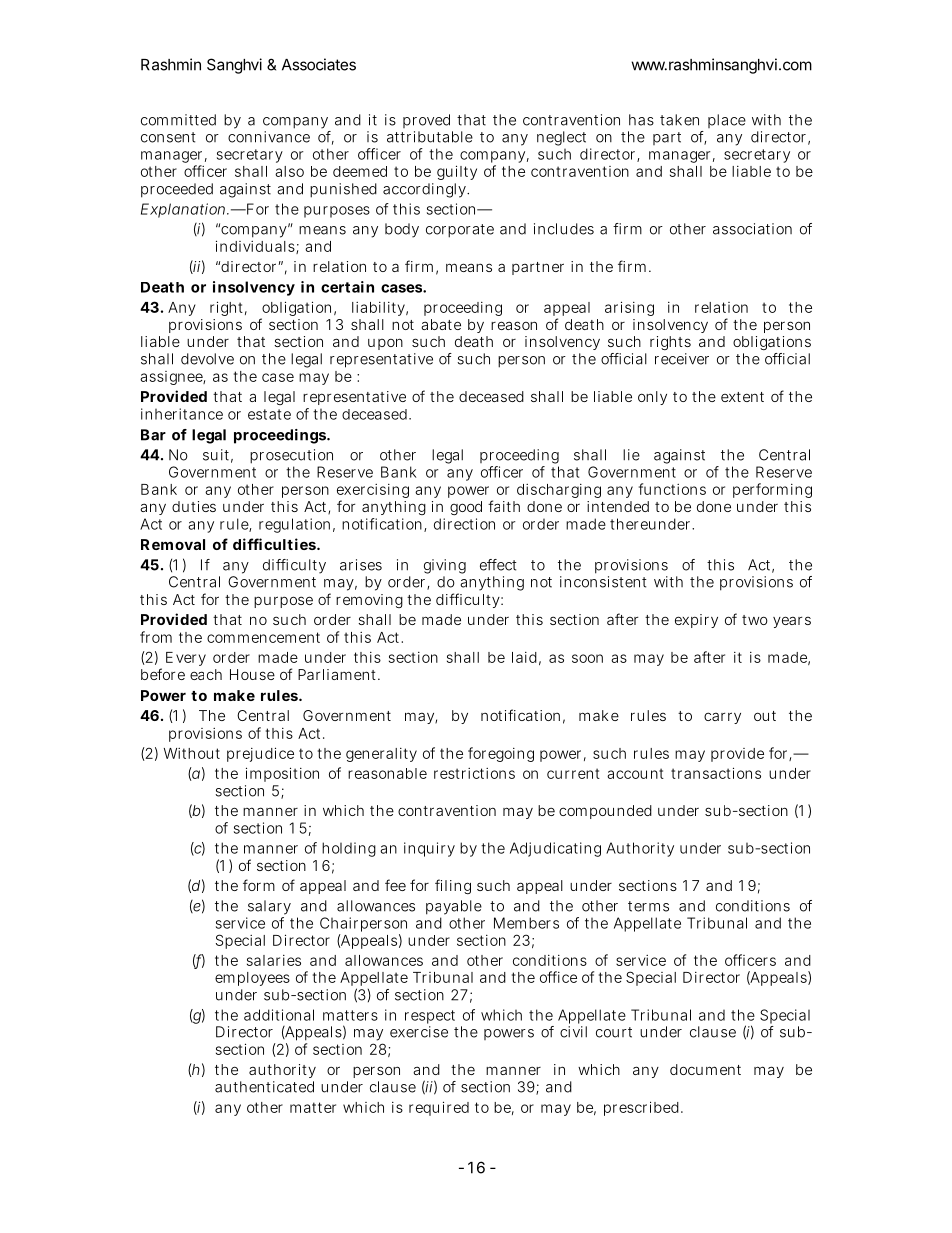 This screenshot has width=952, height=1233. Describe the element at coordinates (672, 489) in the screenshot. I see `functions` at that location.
